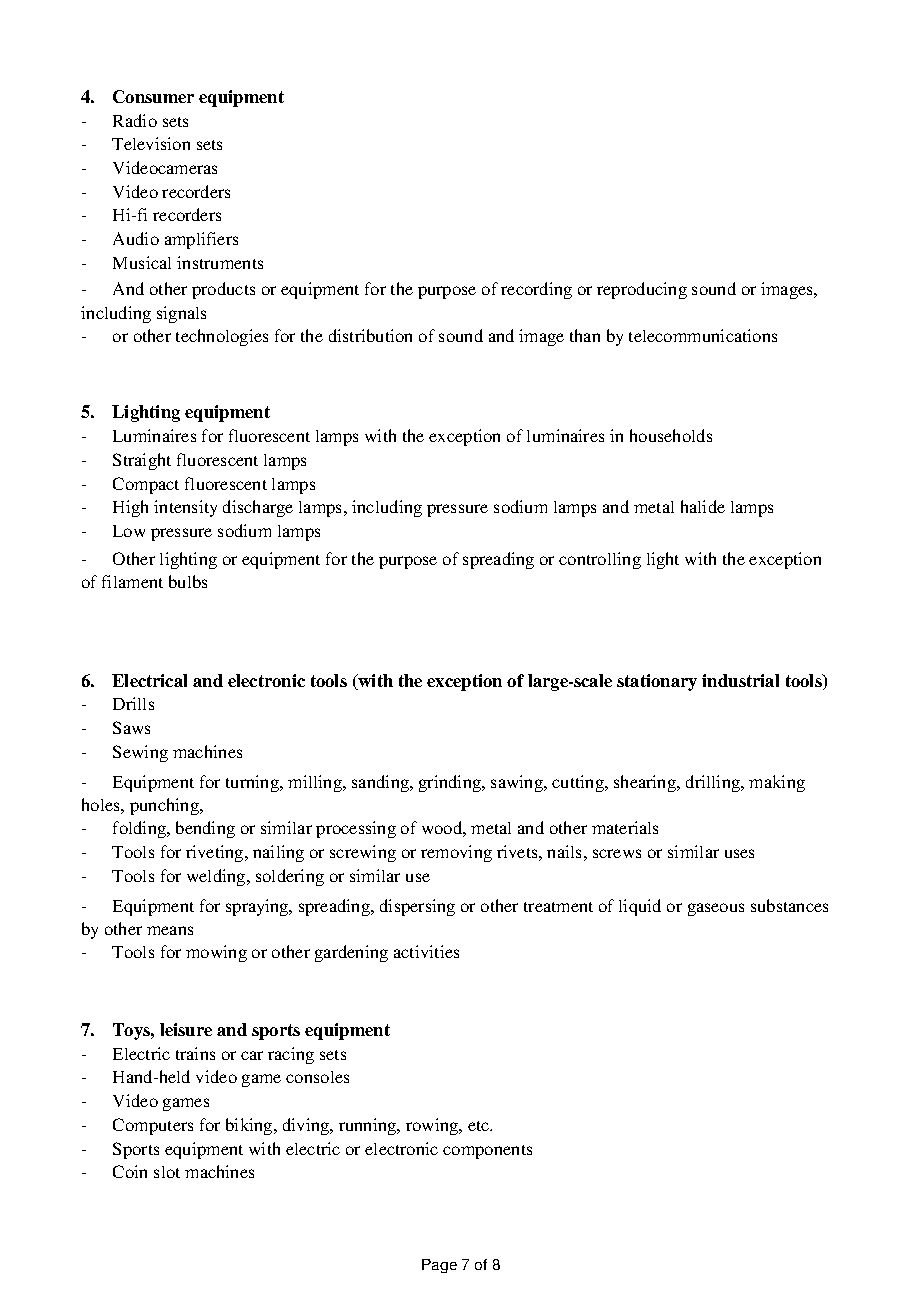 The width and height of the screenshot is (924, 1308). Describe the element at coordinates (439, 1266) in the screenshot. I see `Page` at that location.
